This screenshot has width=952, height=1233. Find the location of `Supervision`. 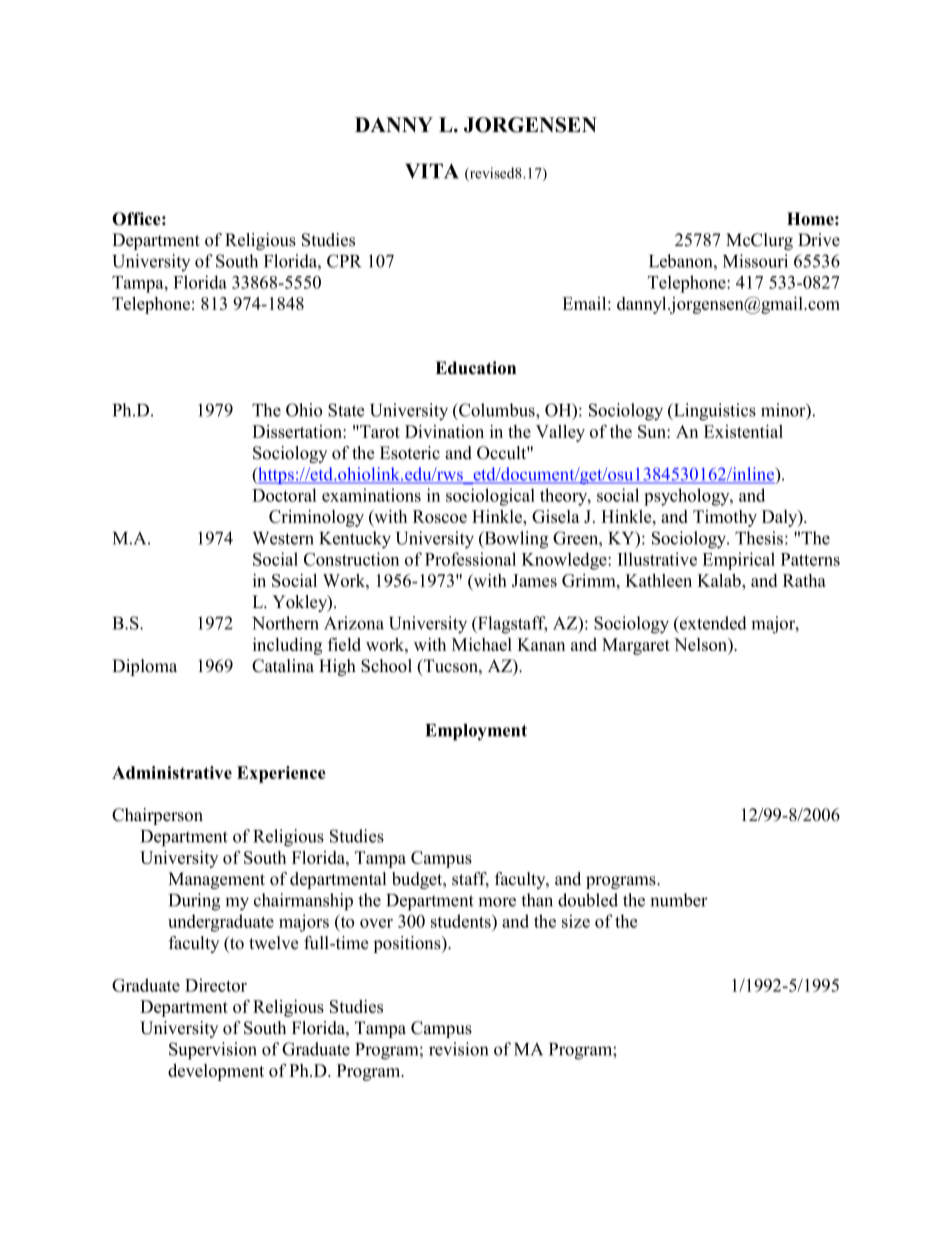

Supervision is located at coordinates (213, 1051).
